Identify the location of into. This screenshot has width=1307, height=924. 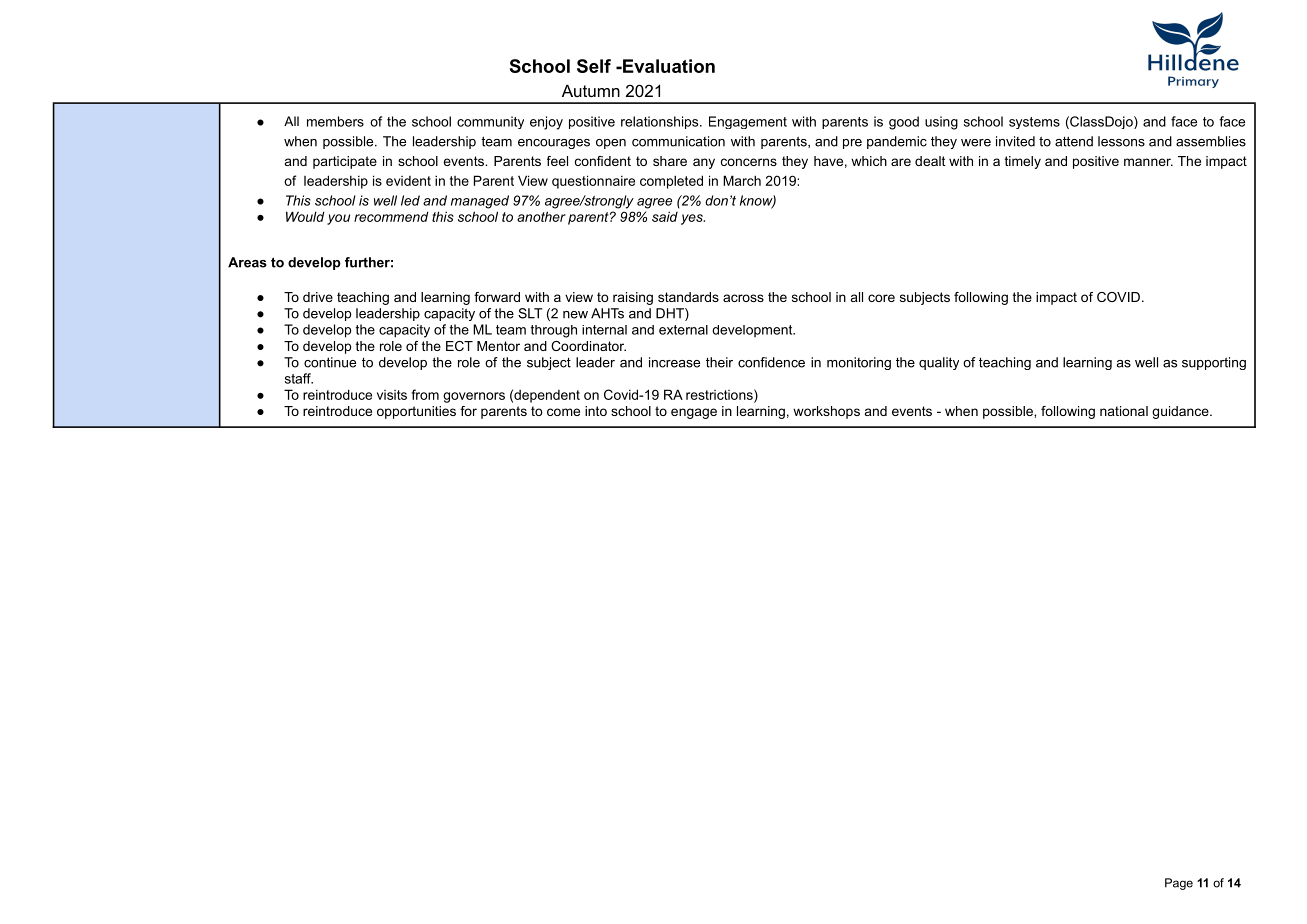
(596, 411).
